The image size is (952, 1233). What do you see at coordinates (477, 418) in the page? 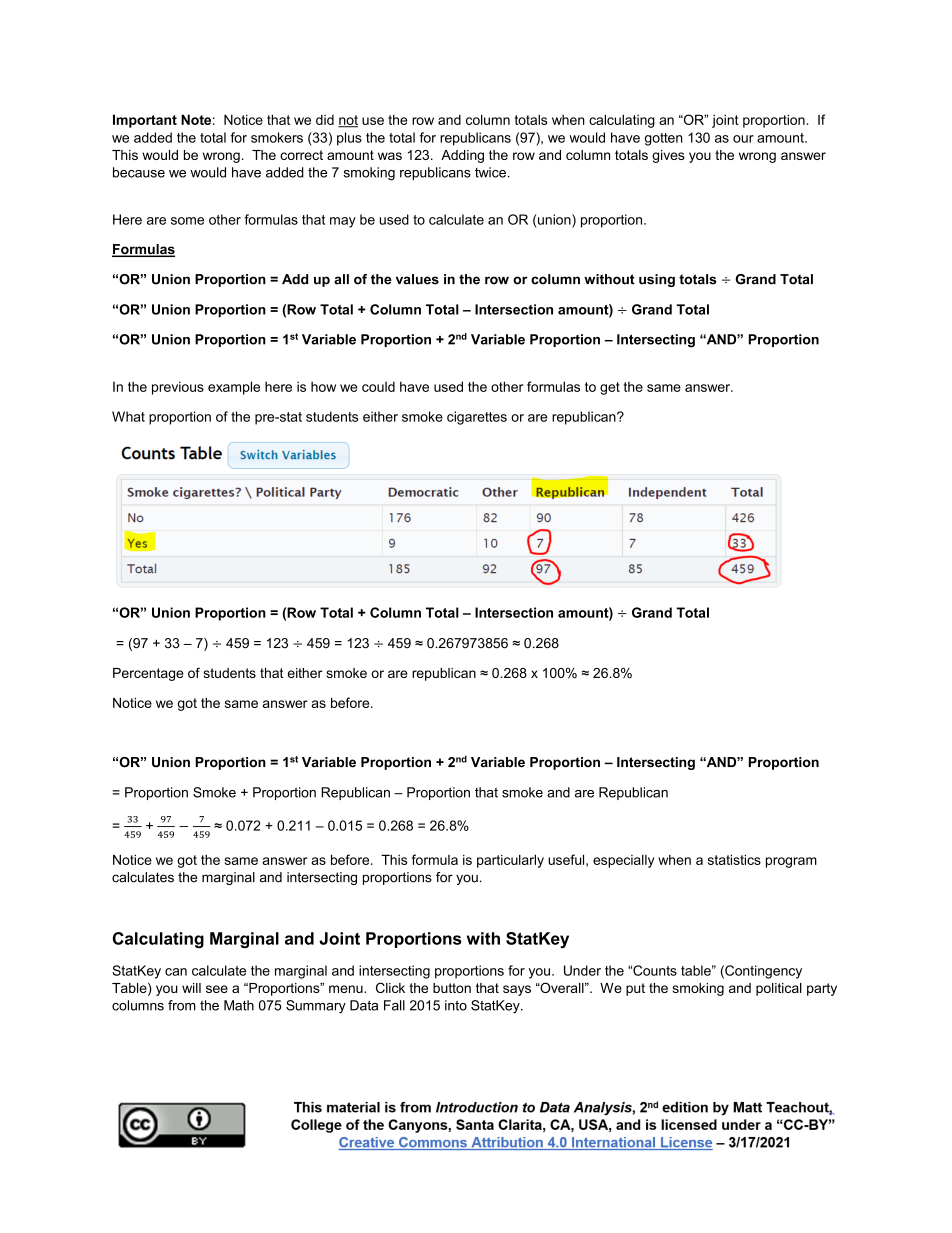
I see `cigarettes` at bounding box center [477, 418].
